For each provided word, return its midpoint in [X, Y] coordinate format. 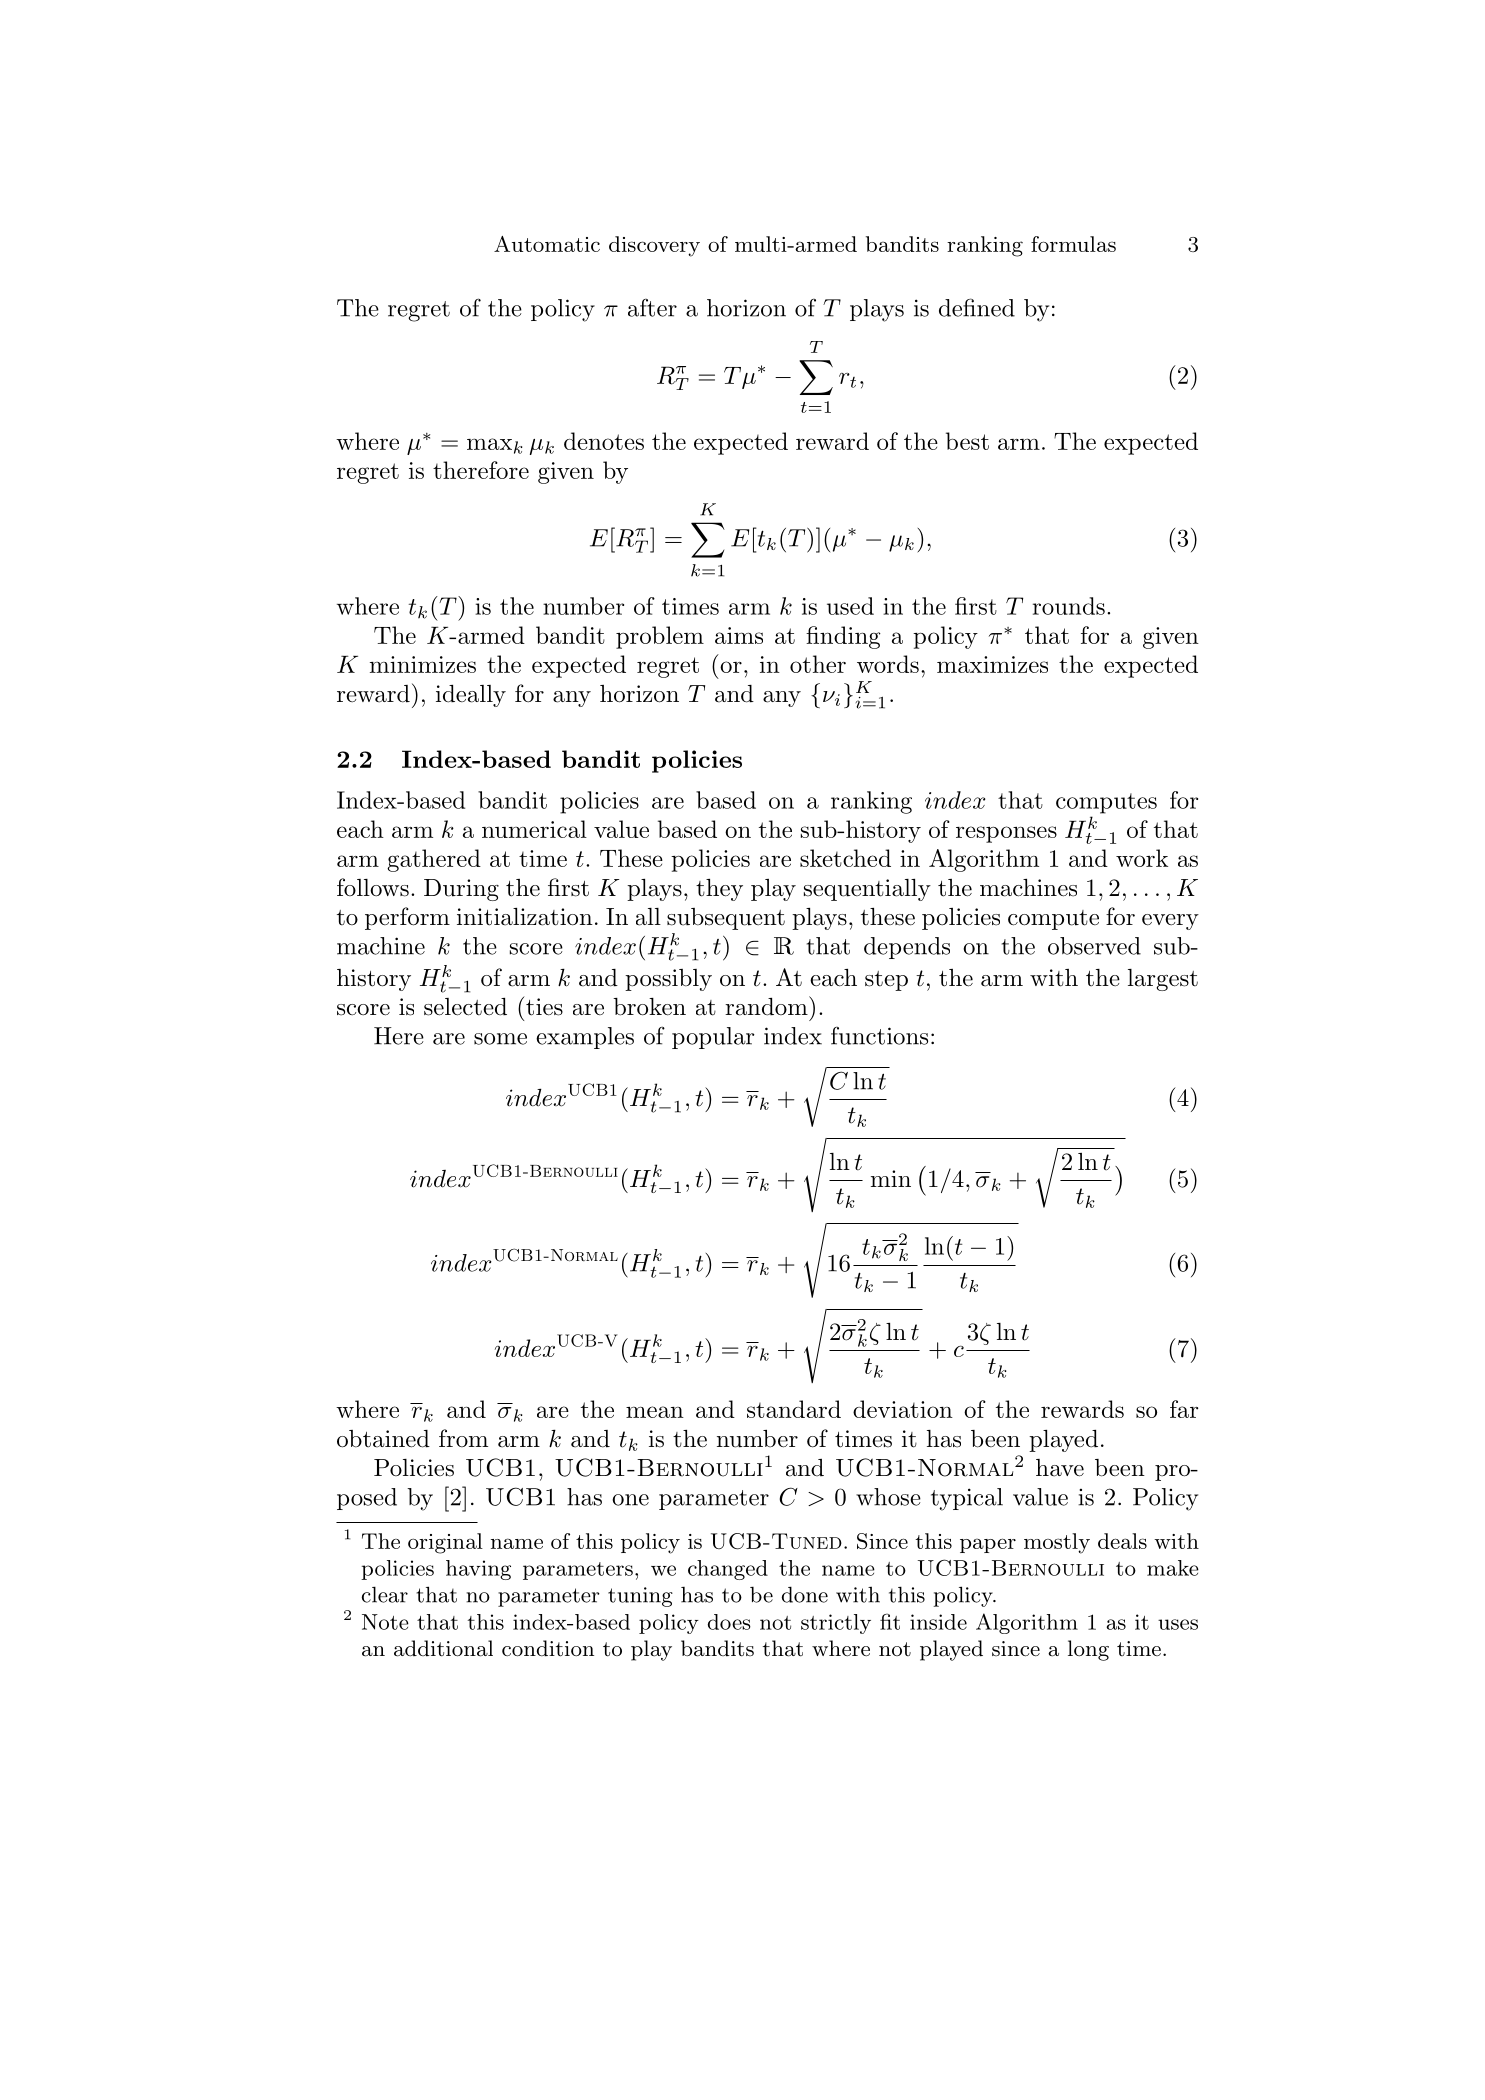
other [818, 664]
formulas [1073, 244]
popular [713, 1038]
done [805, 1594]
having [478, 1570]
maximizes [992, 664]
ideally [471, 696]
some [500, 1039]
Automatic [547, 244]
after [652, 308]
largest [1163, 980]
